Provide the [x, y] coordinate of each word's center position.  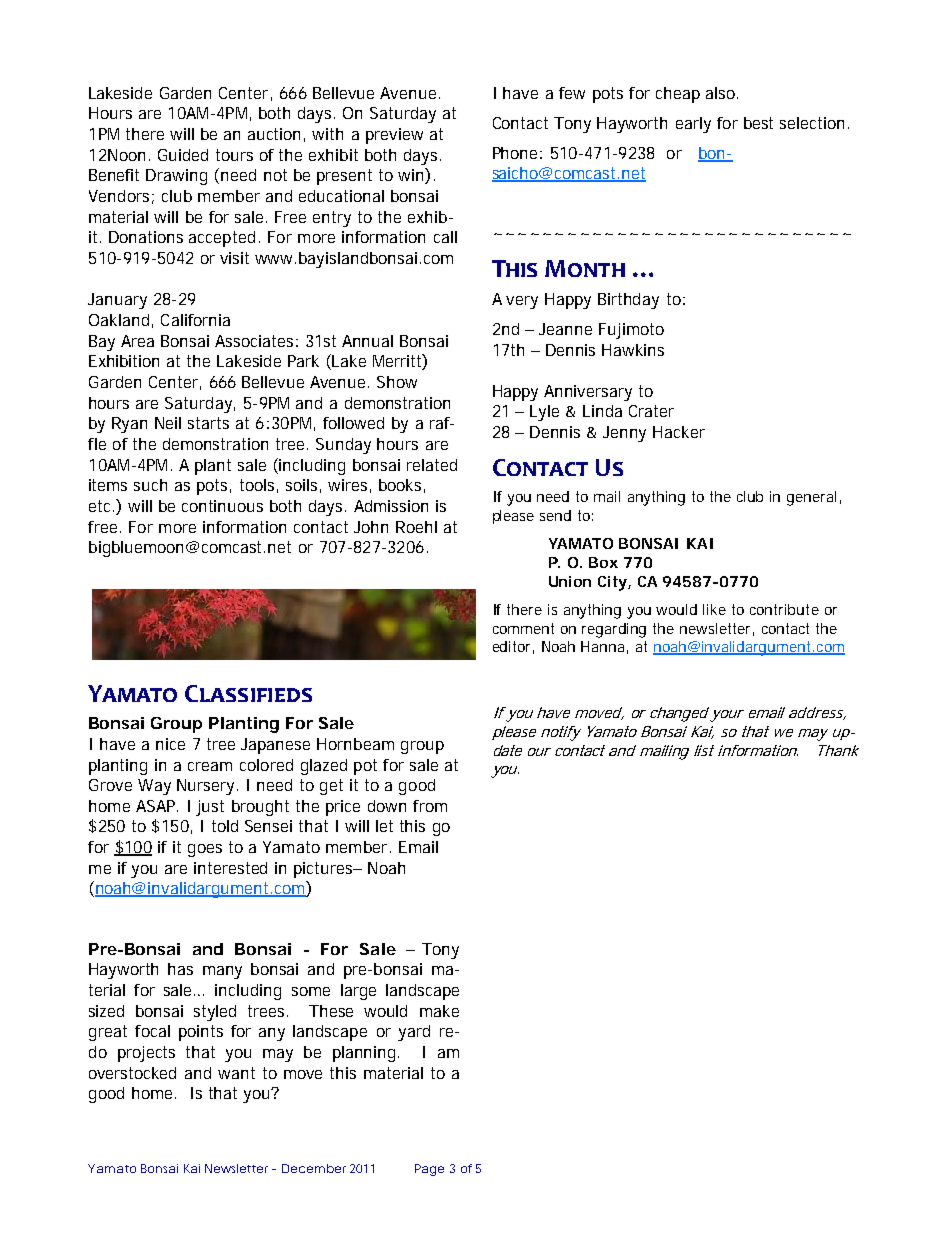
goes [205, 850]
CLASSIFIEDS [248, 693]
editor [513, 647]
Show [397, 382]
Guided [183, 155]
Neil [168, 423]
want [236, 1073]
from [430, 806]
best [758, 123]
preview [394, 136]
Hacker [679, 432]
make [439, 1011]
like [714, 609]
